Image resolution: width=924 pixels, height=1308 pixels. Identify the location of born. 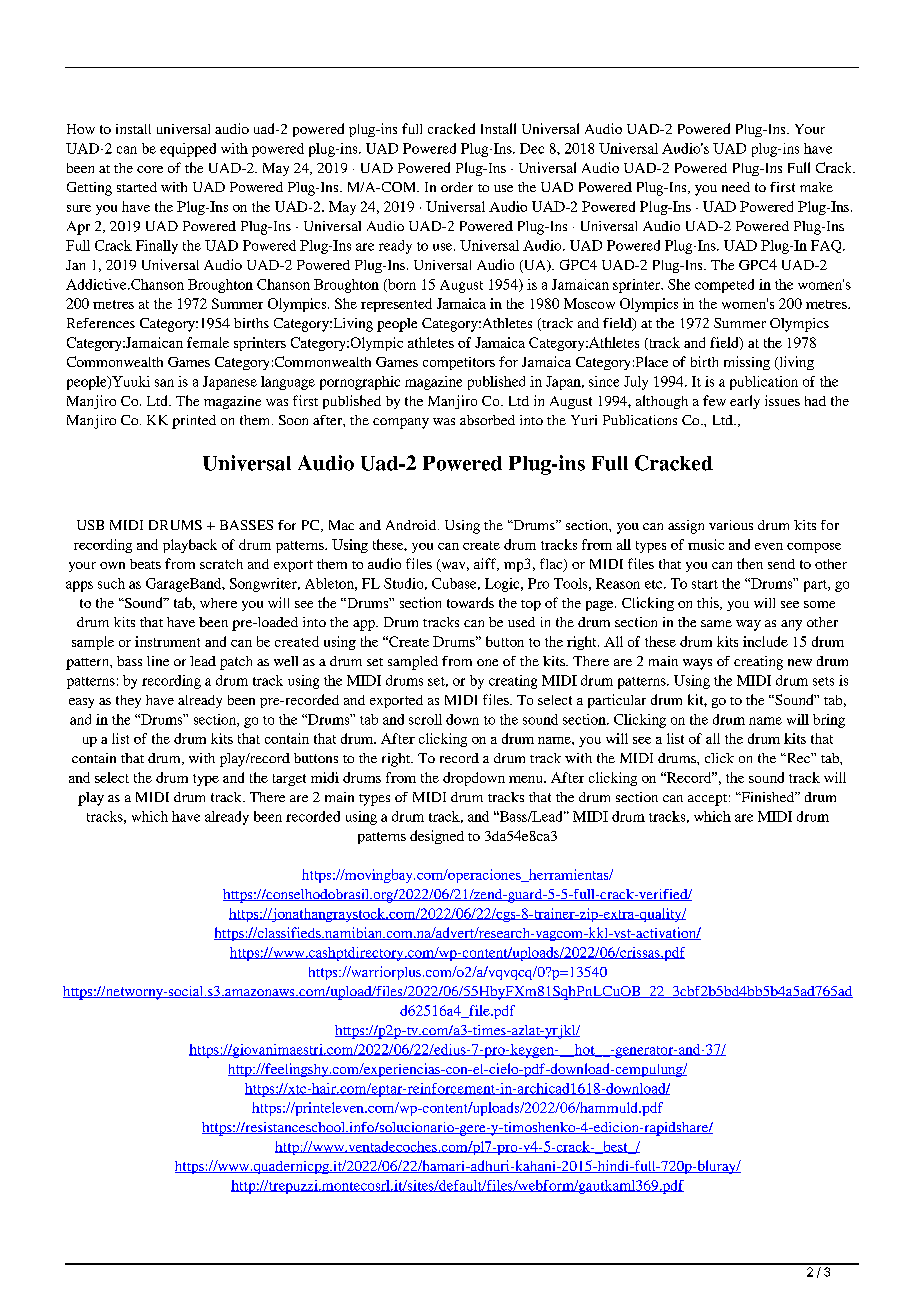
(401, 285).
